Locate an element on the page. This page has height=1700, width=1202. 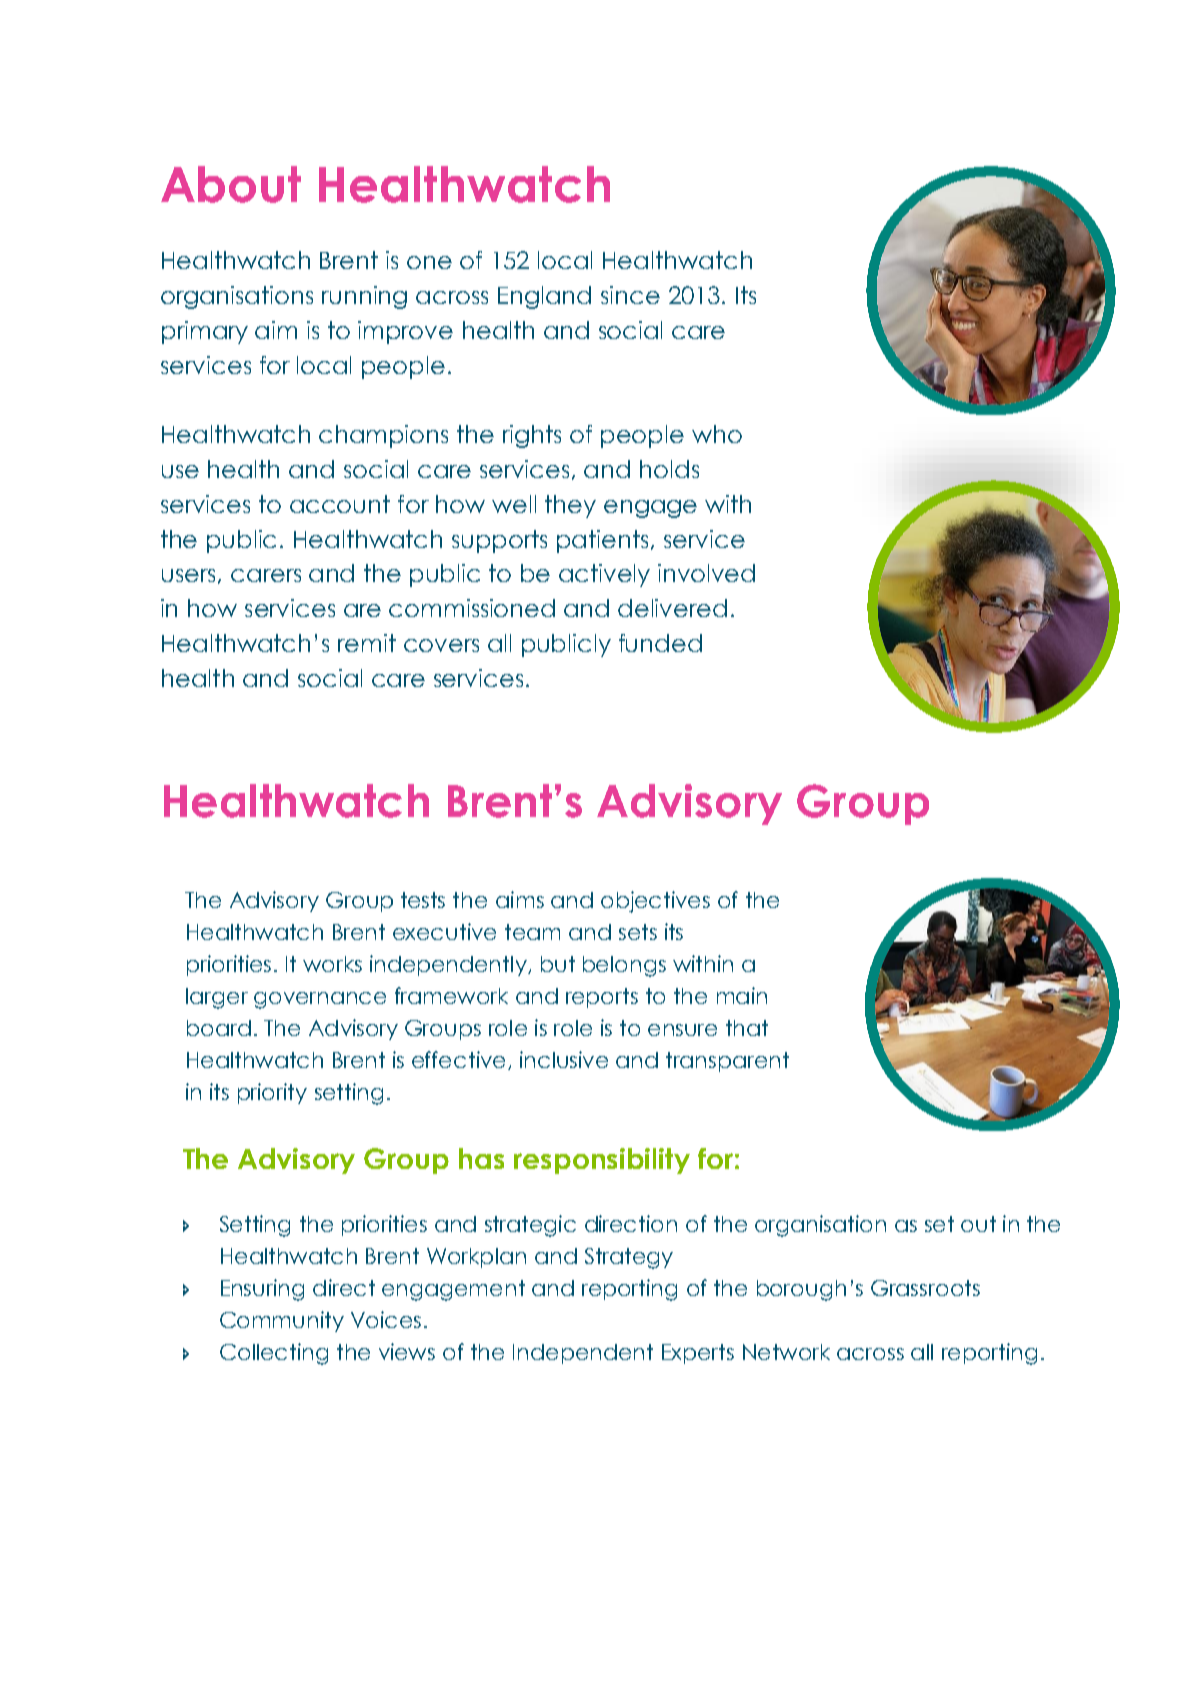
Network is located at coordinates (786, 1352).
